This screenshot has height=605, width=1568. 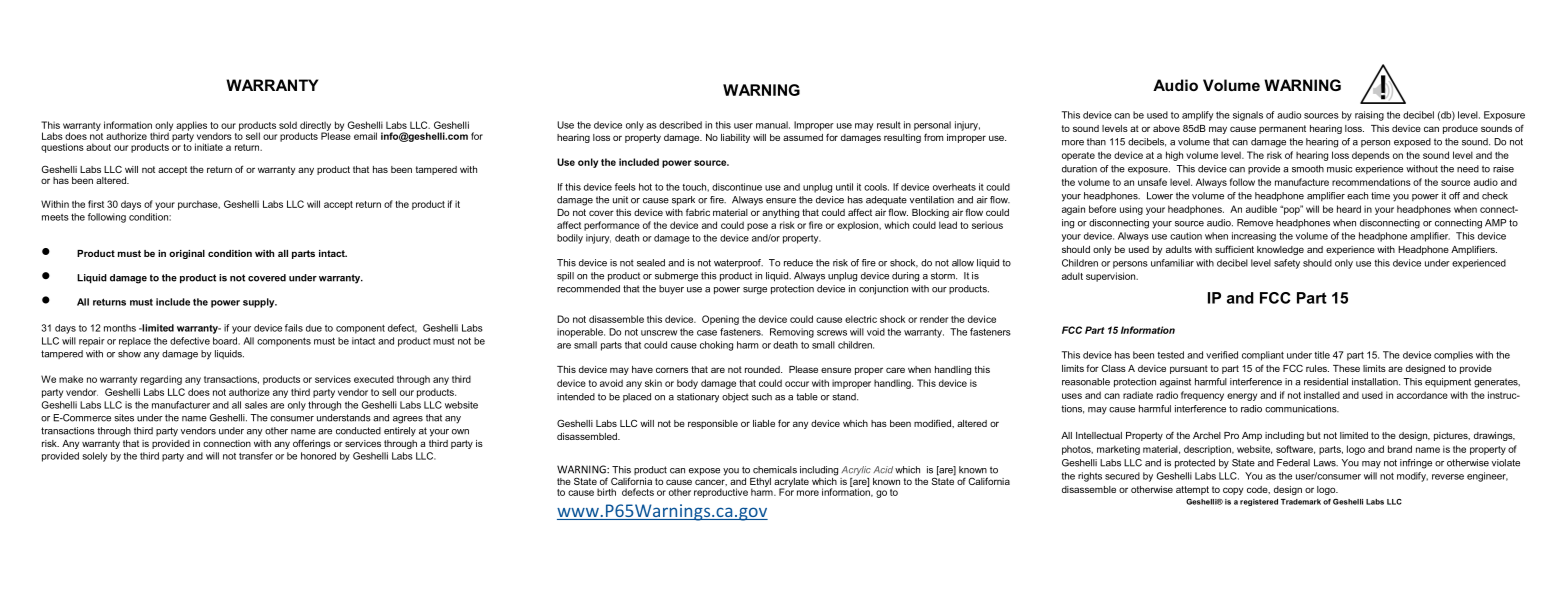 What do you see at coordinates (1112, 277) in the screenshot?
I see `supervision` at bounding box center [1112, 277].
